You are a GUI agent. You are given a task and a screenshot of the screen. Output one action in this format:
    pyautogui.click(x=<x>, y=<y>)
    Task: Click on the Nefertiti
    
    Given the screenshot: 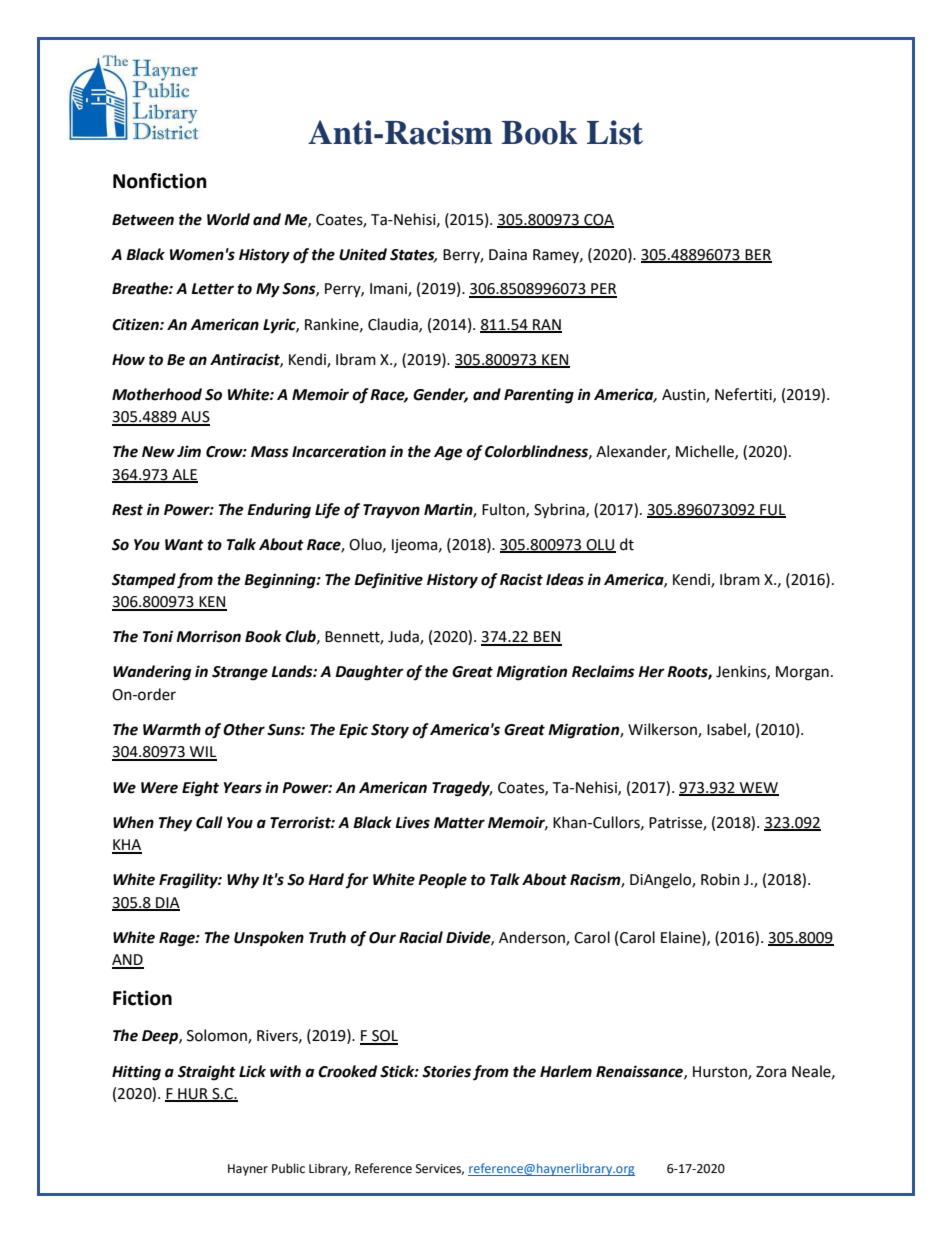 What is the action you would take?
    pyautogui.click(x=744, y=395)
